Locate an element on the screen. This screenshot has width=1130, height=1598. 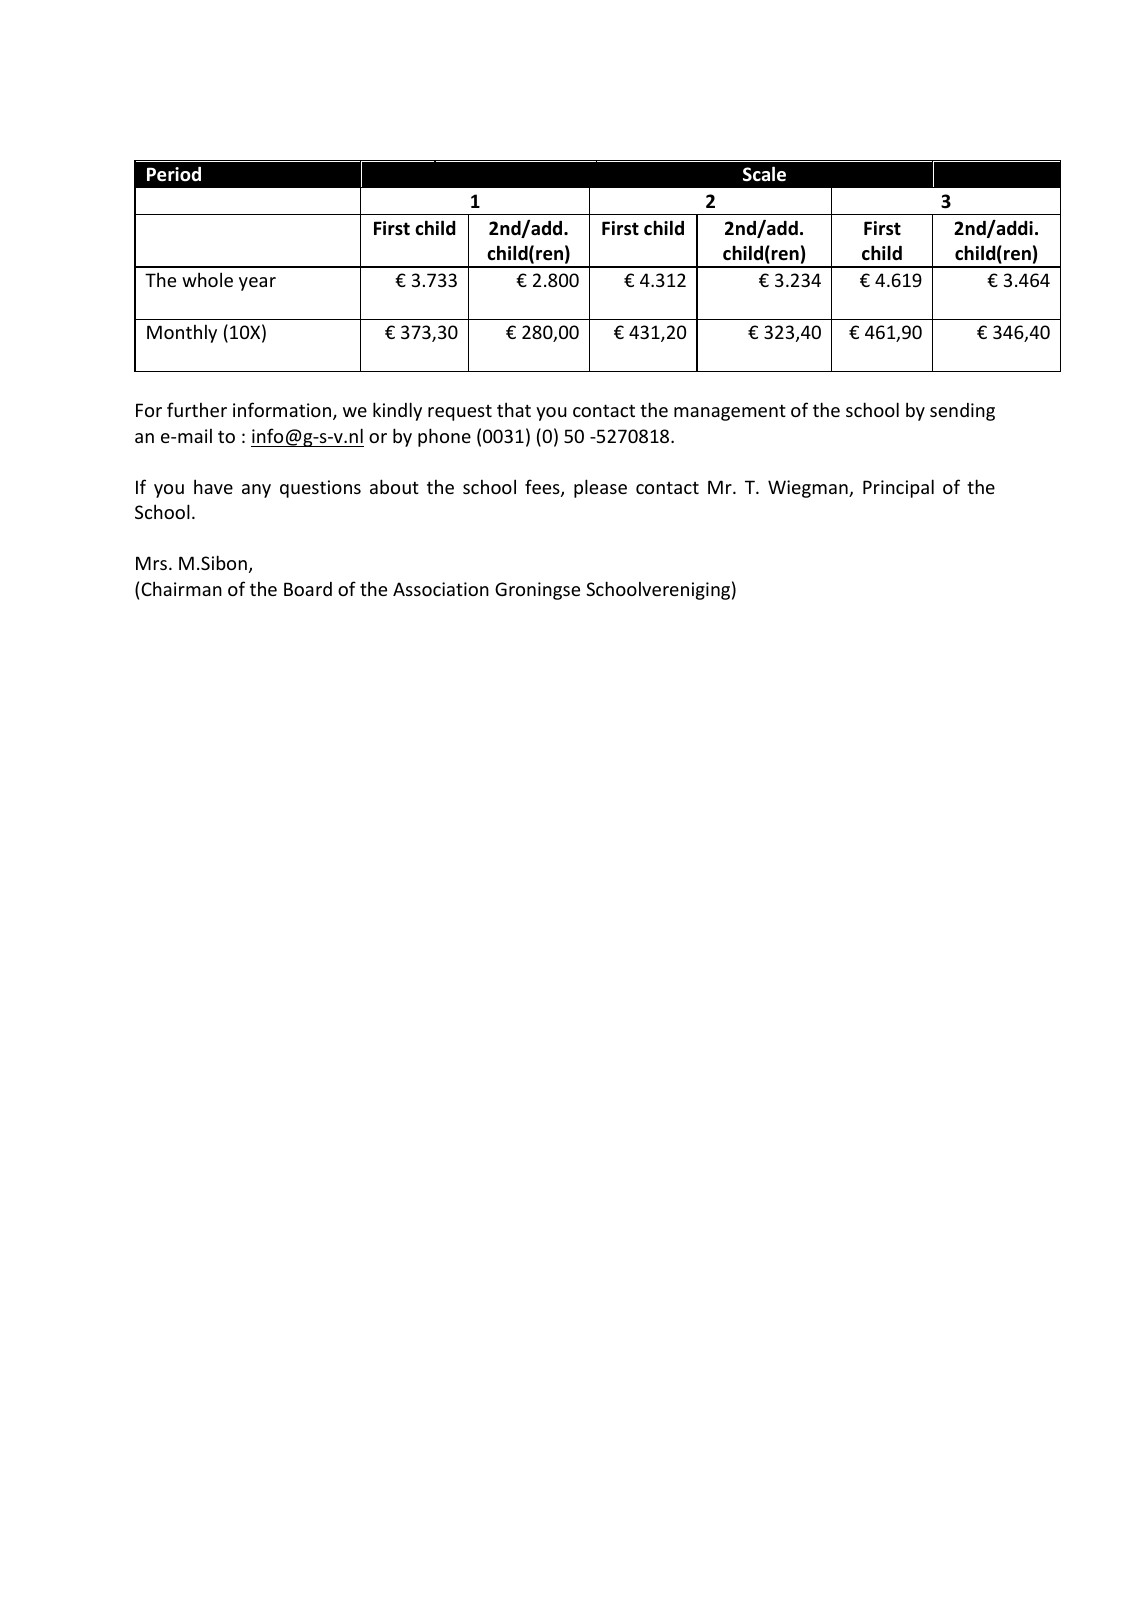
Principal is located at coordinates (898, 488).
